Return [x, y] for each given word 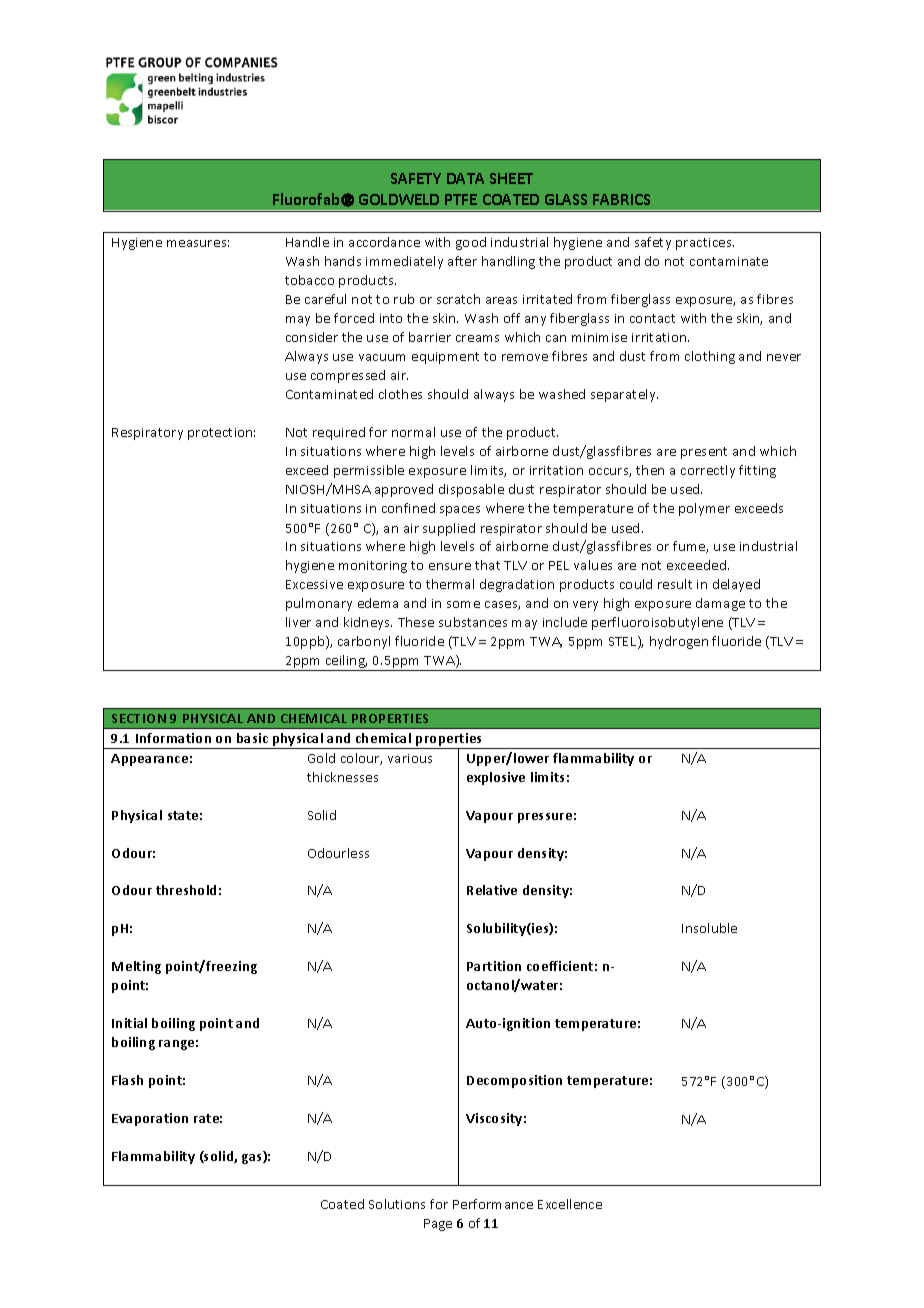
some [463, 604]
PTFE [461, 199]
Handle [307, 242]
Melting [136, 967]
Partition [494, 966]
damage [720, 604]
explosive [496, 778]
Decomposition [514, 1081]
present [704, 453]
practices [705, 244]
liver [298, 622]
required [339, 433]
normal [413, 432]
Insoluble [709, 928]
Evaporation [150, 1119]
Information [173, 738]
